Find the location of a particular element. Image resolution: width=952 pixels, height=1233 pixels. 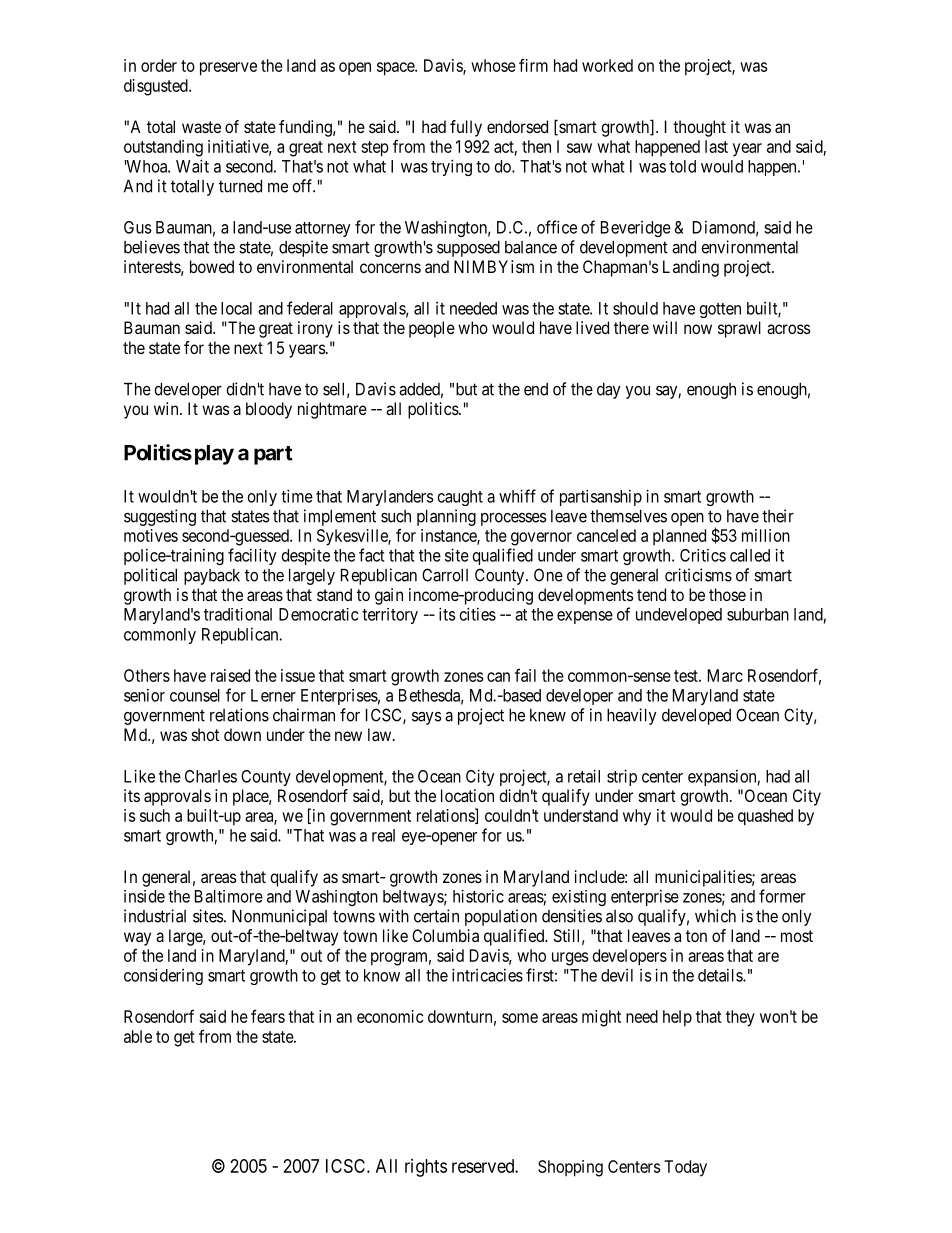

thought is located at coordinates (699, 128).
